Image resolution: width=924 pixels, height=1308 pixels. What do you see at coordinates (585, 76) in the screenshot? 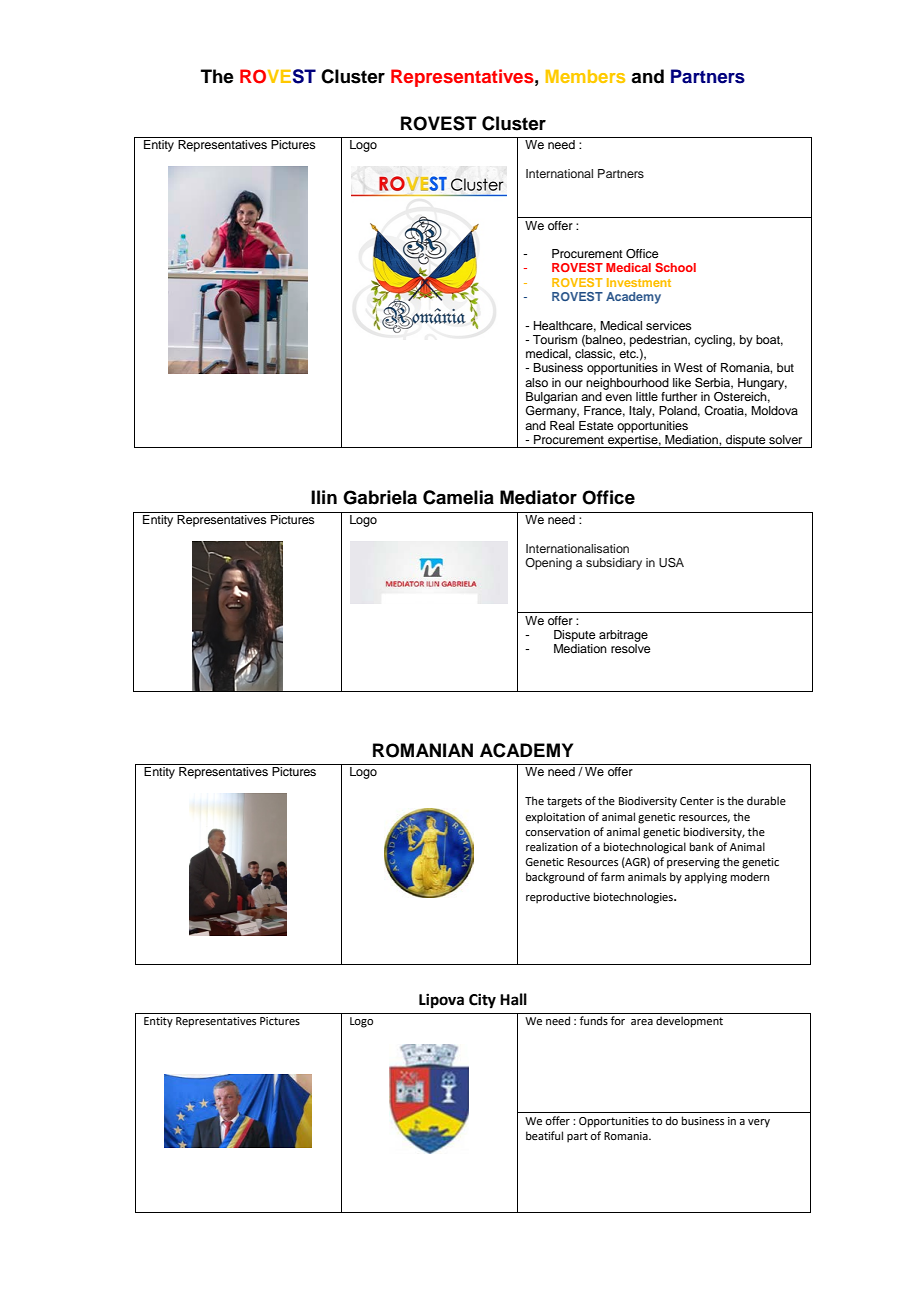
I see `Members` at bounding box center [585, 76].
